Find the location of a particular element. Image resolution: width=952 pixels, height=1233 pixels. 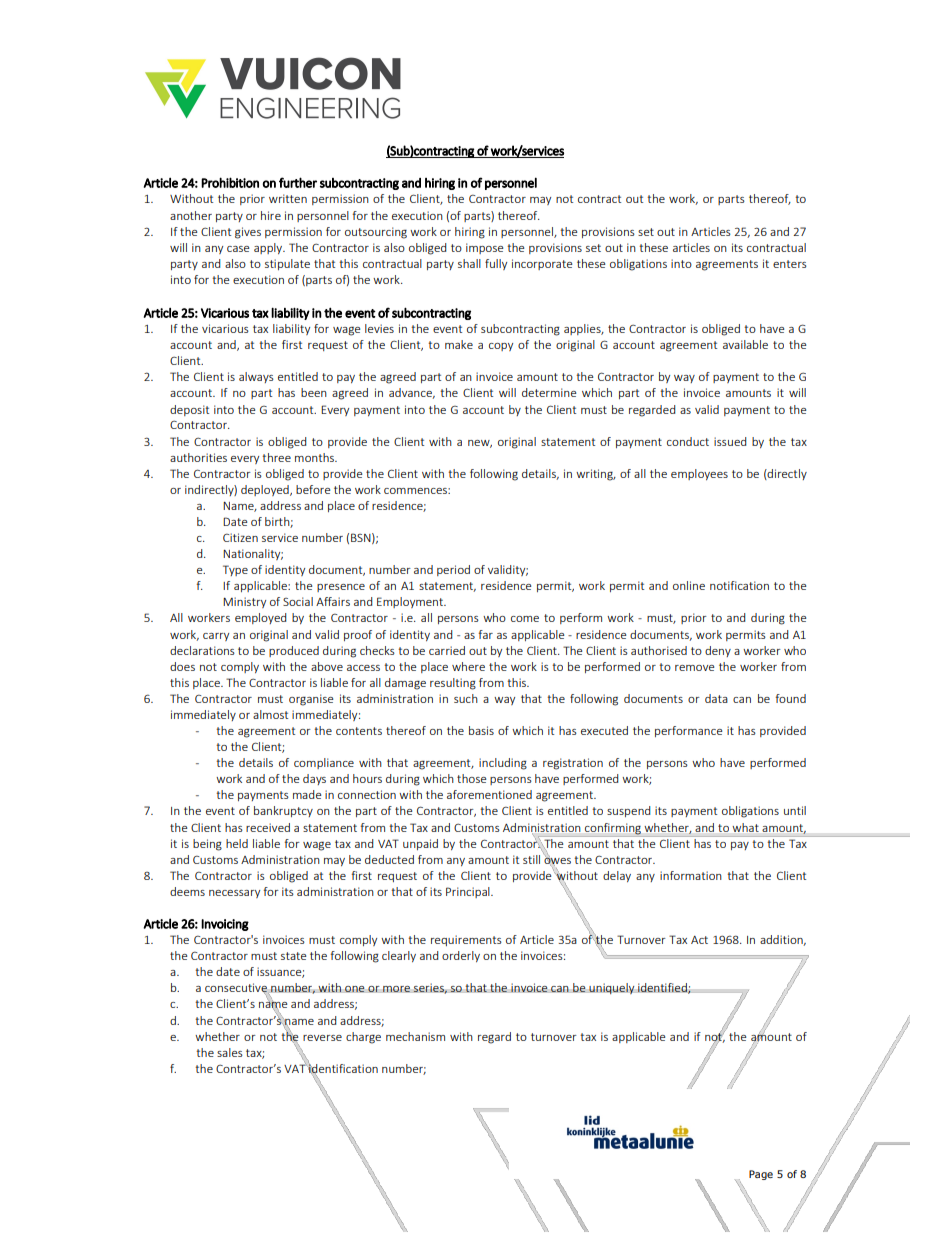

including is located at coordinates (503, 764).
